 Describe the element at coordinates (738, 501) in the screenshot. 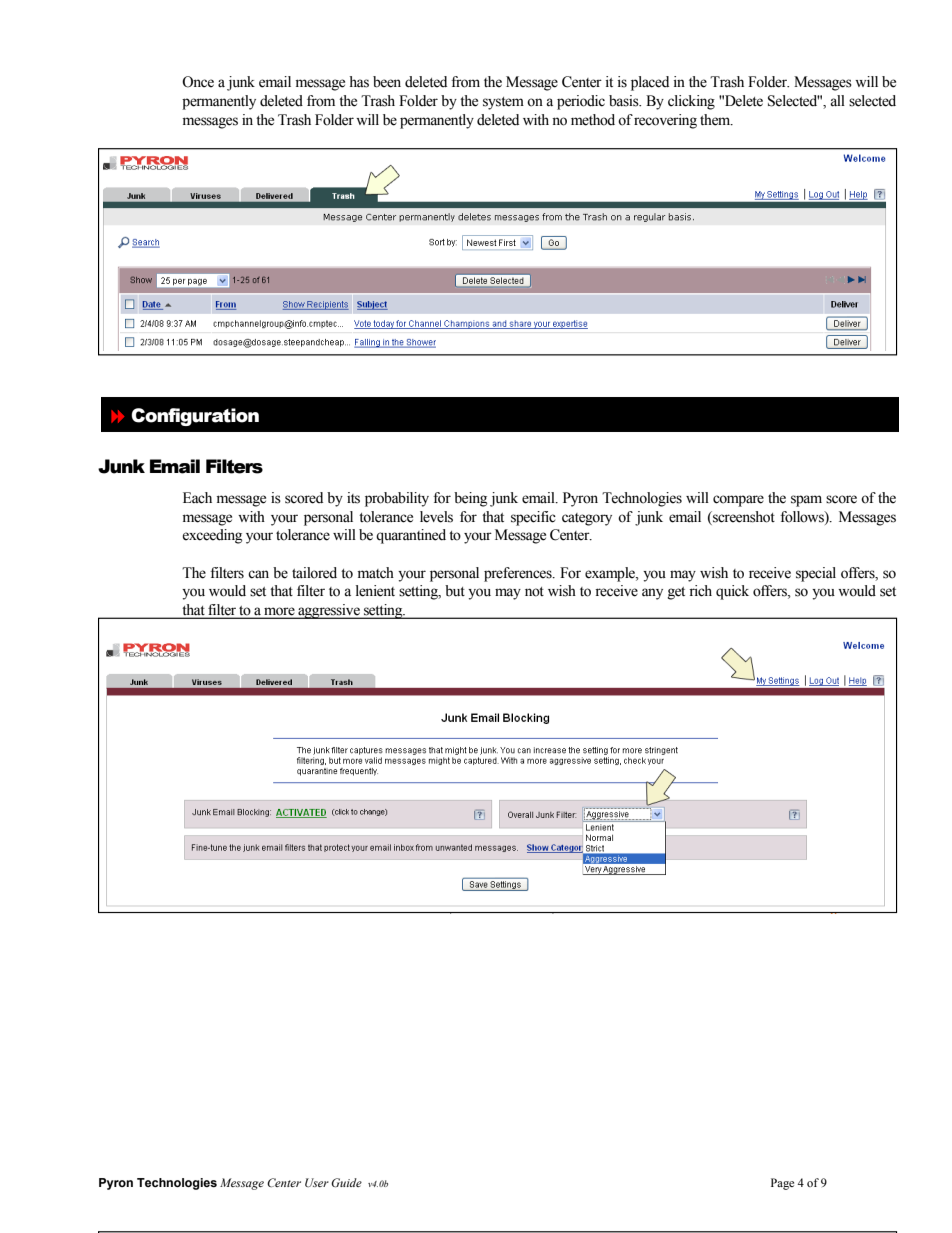

I see `compare` at that location.
